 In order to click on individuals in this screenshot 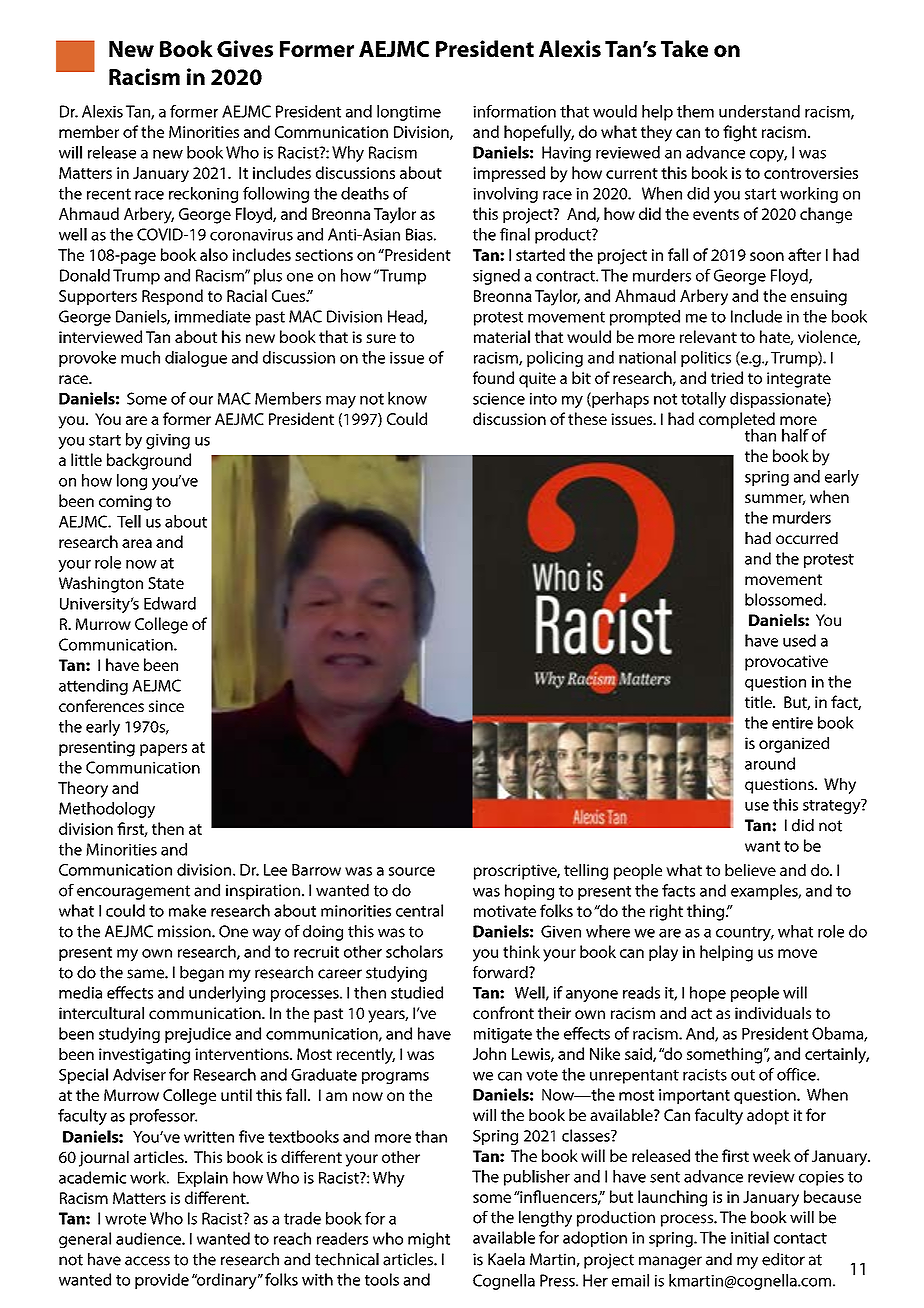, I will do `click(773, 1013)`.
